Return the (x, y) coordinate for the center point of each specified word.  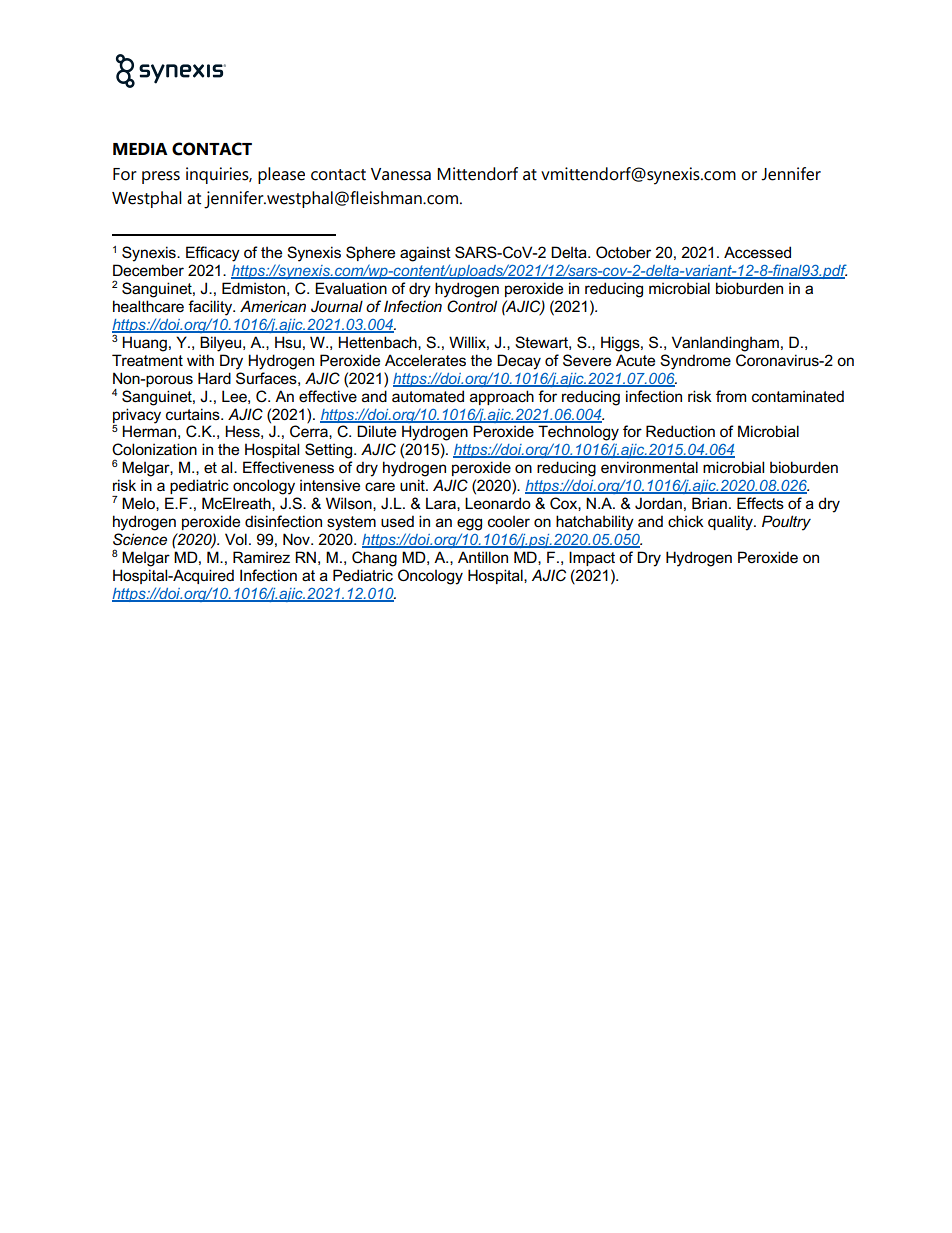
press (161, 177)
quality (731, 523)
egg (469, 524)
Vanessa (401, 174)
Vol (236, 539)
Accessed (757, 252)
